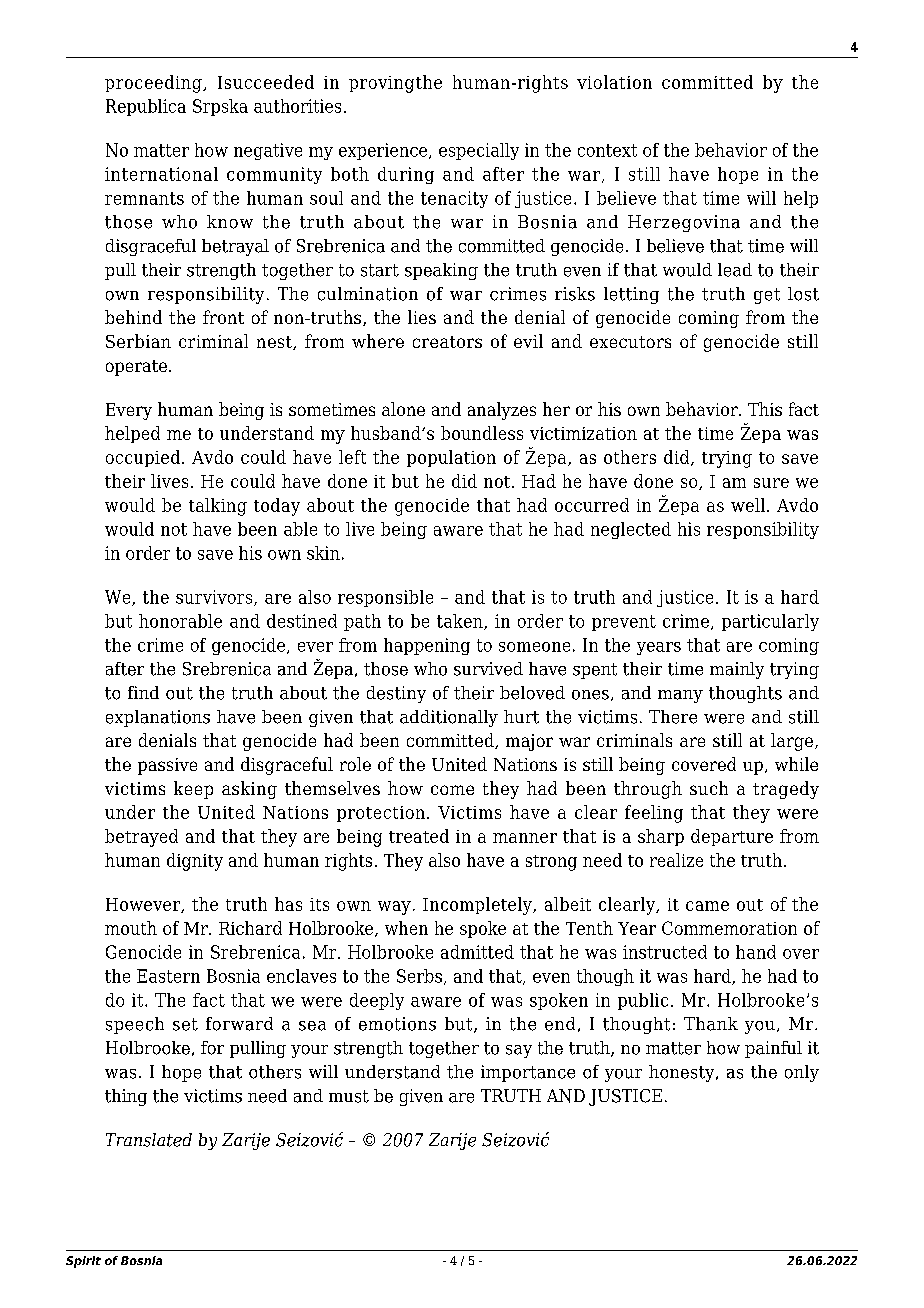  Describe the element at coordinates (765, 409) in the screenshot. I see `This` at that location.
